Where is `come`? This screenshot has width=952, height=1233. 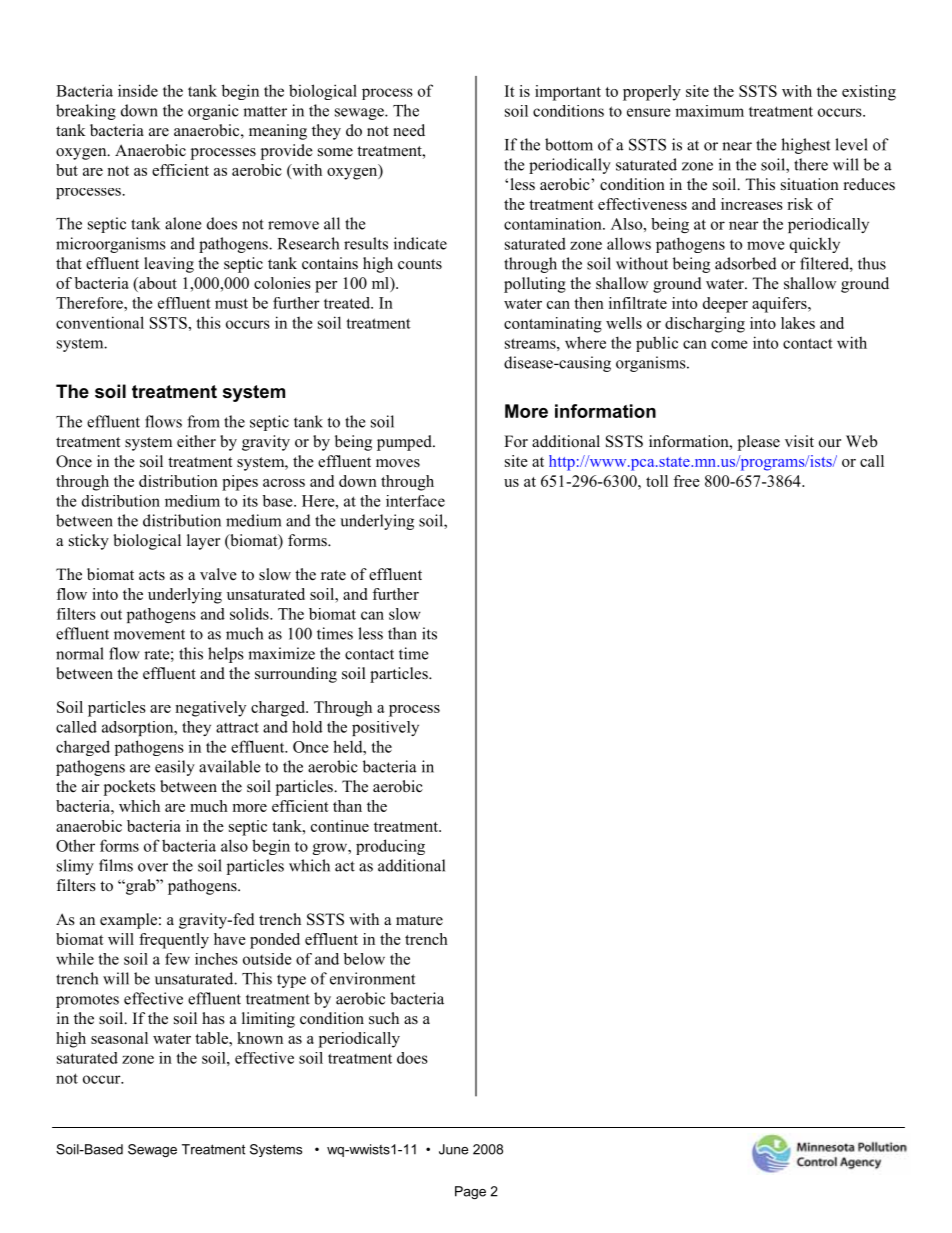
come is located at coordinates (729, 344).
